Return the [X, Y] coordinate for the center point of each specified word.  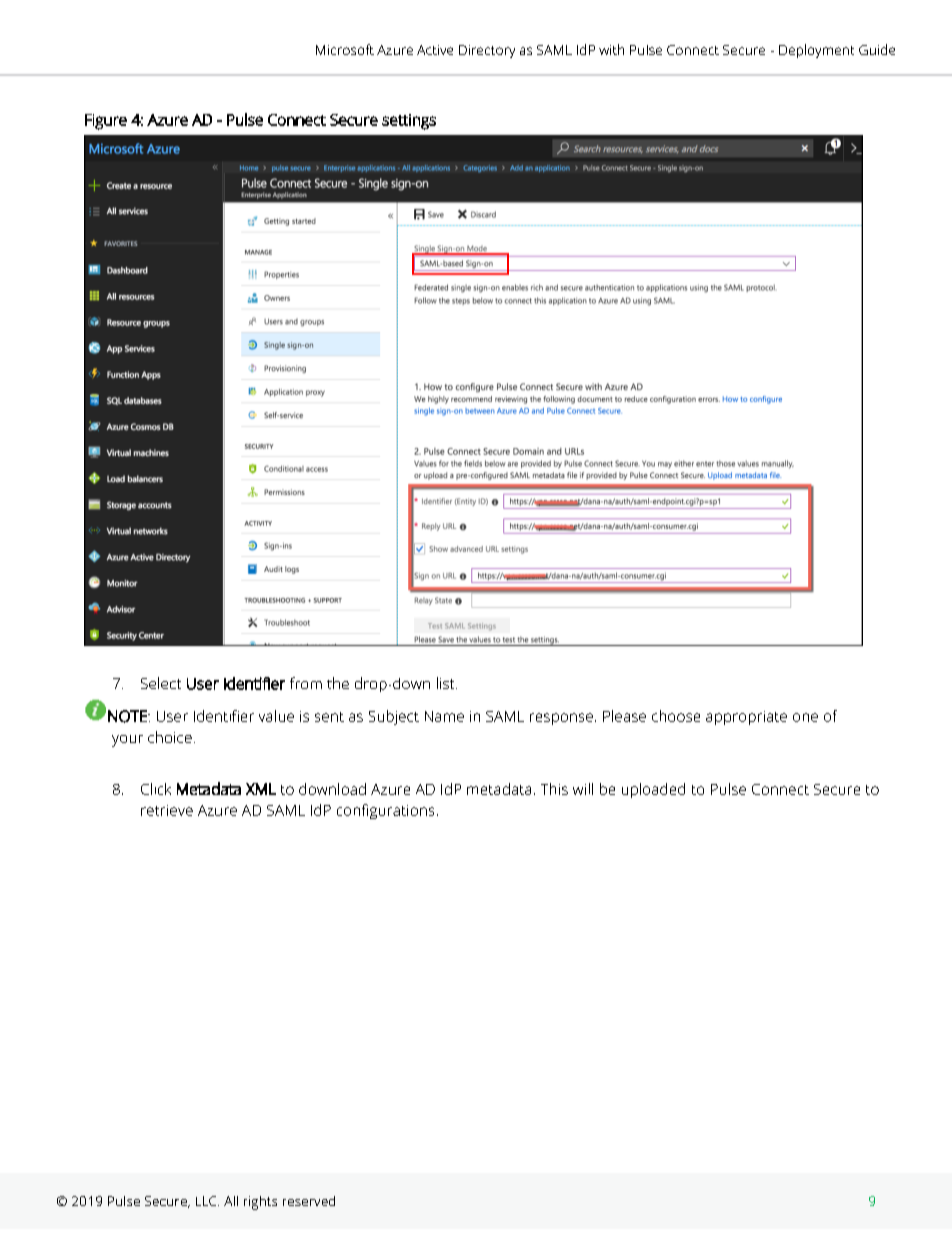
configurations [385, 811]
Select [161, 683]
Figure [106, 122]
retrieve [167, 810]
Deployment [816, 51]
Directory [487, 51]
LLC [207, 1201]
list [447, 683]
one [805, 717]
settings [409, 122]
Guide [877, 49]
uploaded [653, 790]
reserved [309, 1201]
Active [435, 50]
